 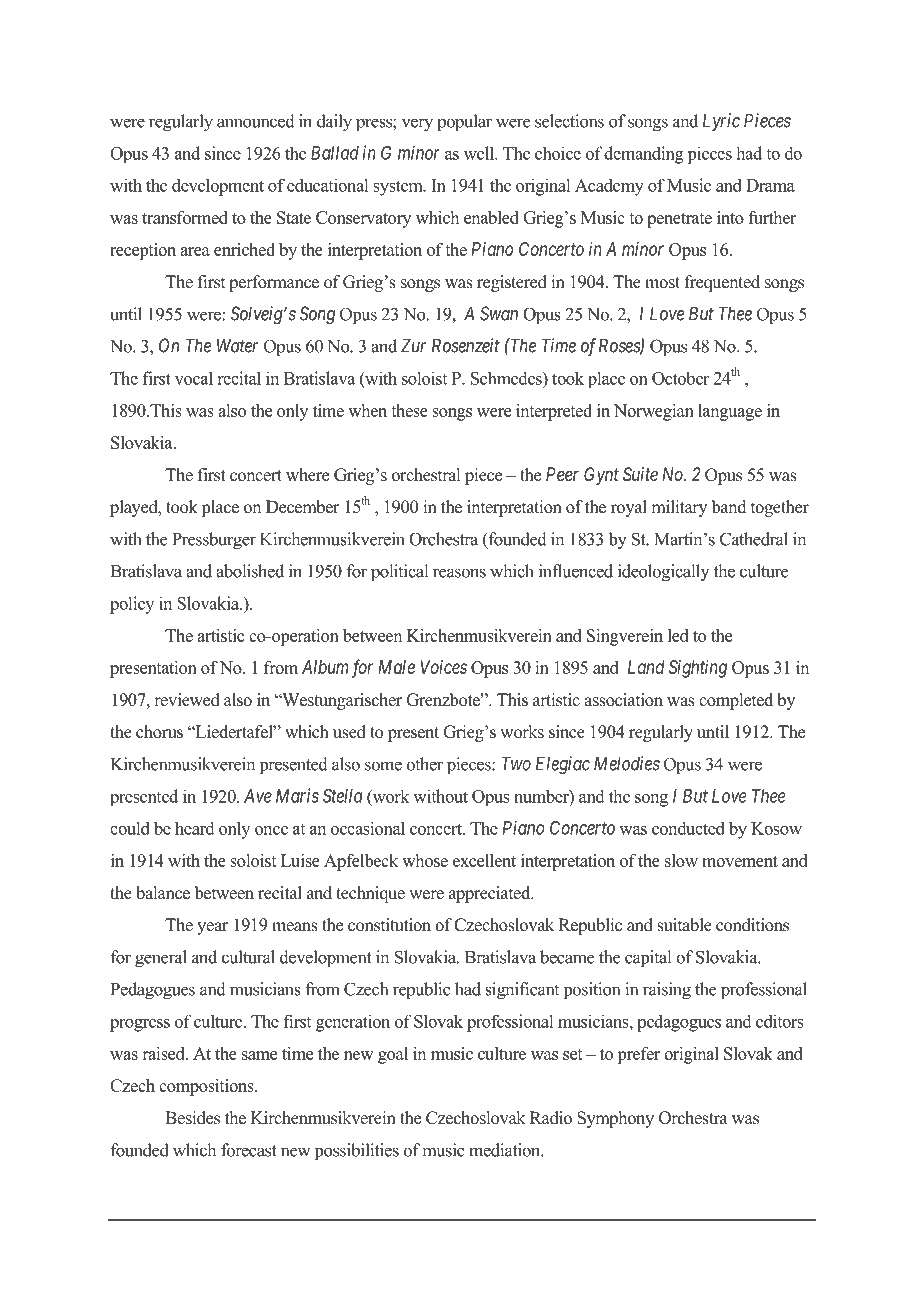 What do you see at coordinates (721, 122) in the page?
I see `Lyric` at bounding box center [721, 122].
